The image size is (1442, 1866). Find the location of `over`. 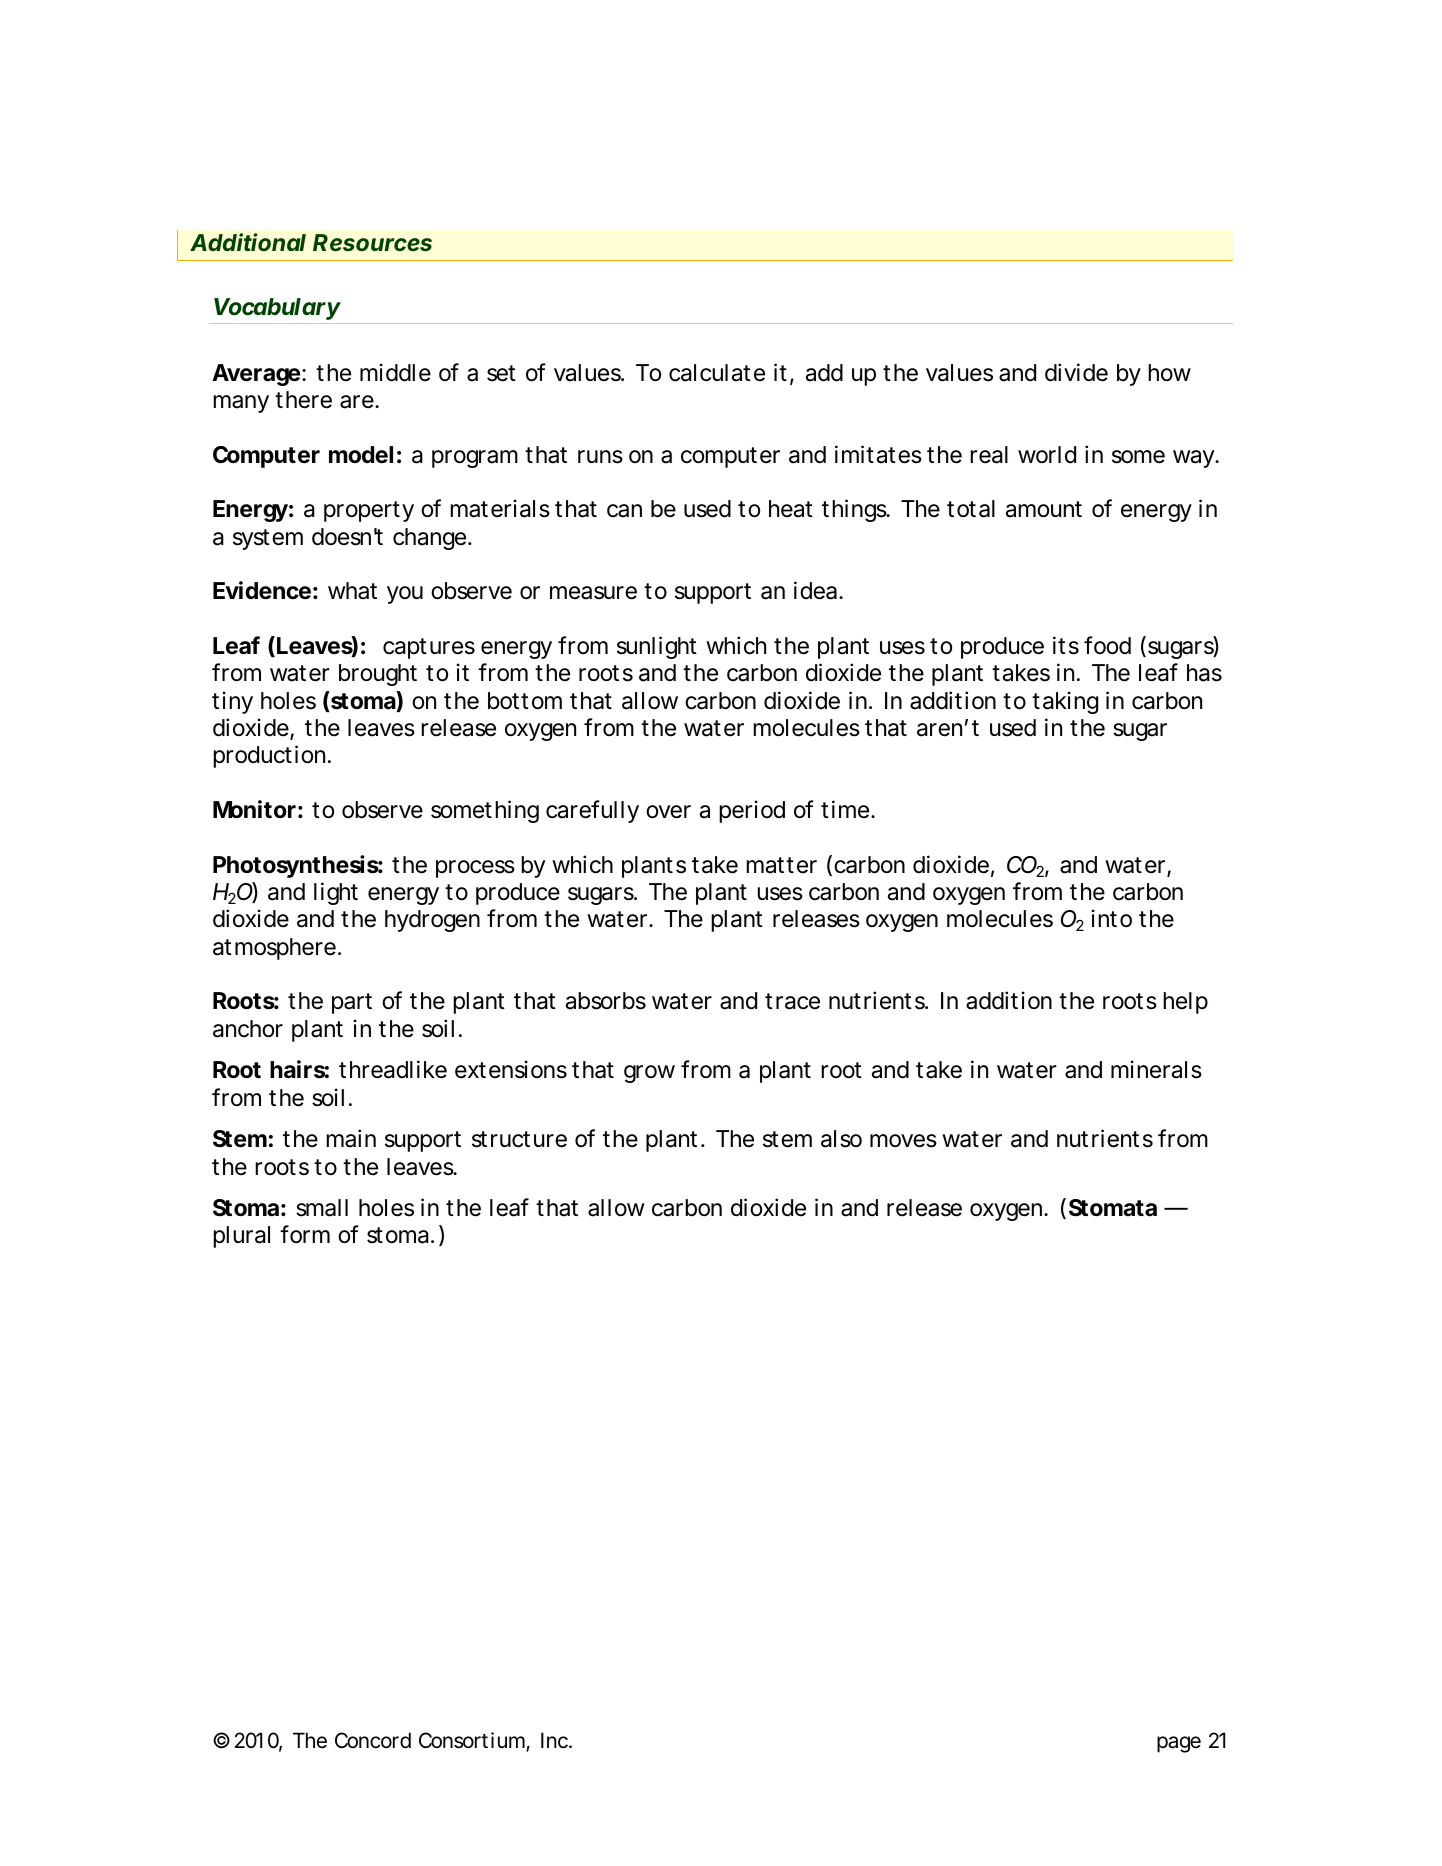

over is located at coordinates (668, 812).
